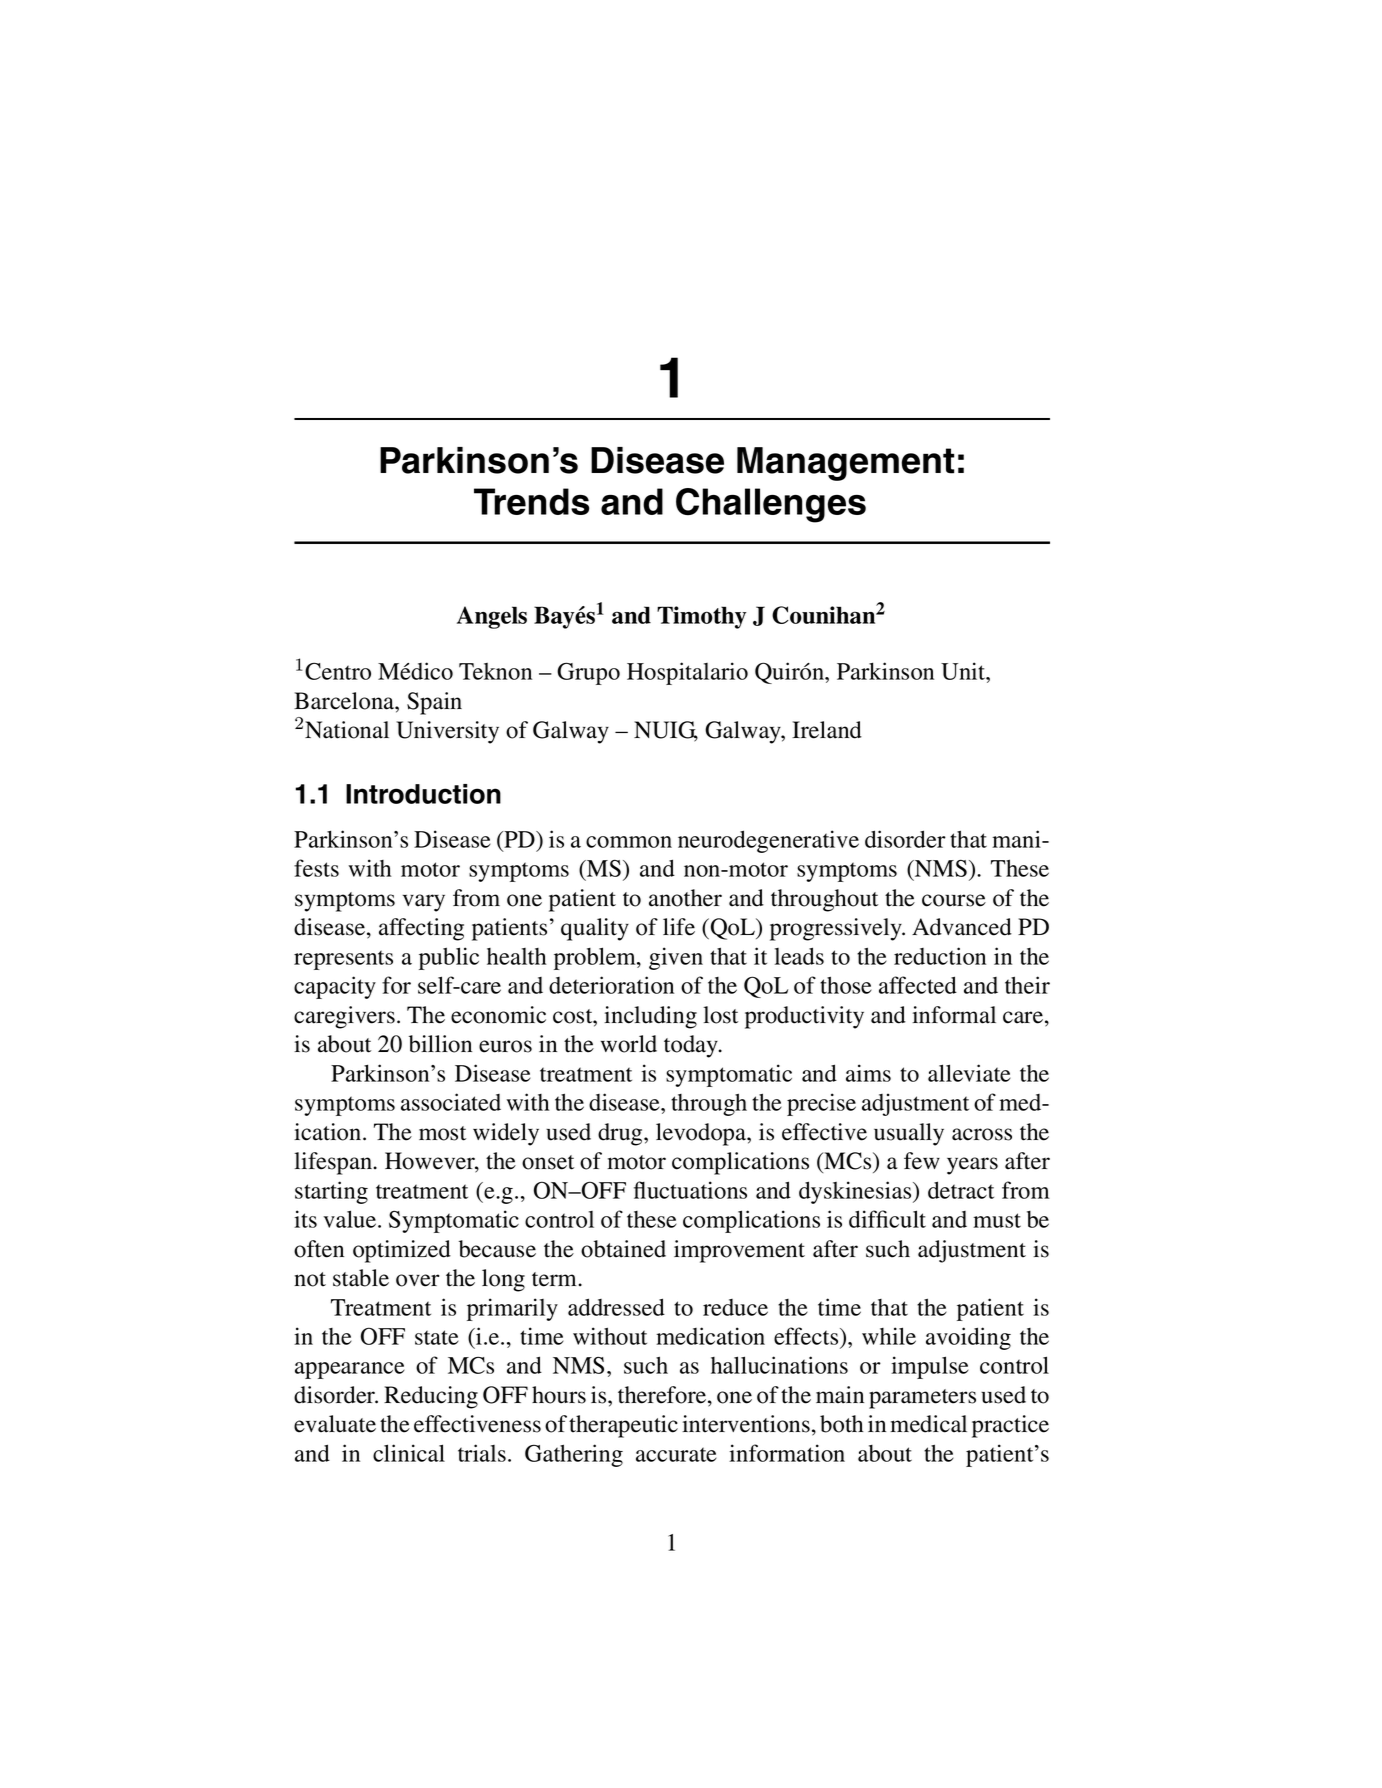 This screenshot has height=1788, width=1382. What do you see at coordinates (940, 956) in the screenshot?
I see `reduction` at bounding box center [940, 956].
